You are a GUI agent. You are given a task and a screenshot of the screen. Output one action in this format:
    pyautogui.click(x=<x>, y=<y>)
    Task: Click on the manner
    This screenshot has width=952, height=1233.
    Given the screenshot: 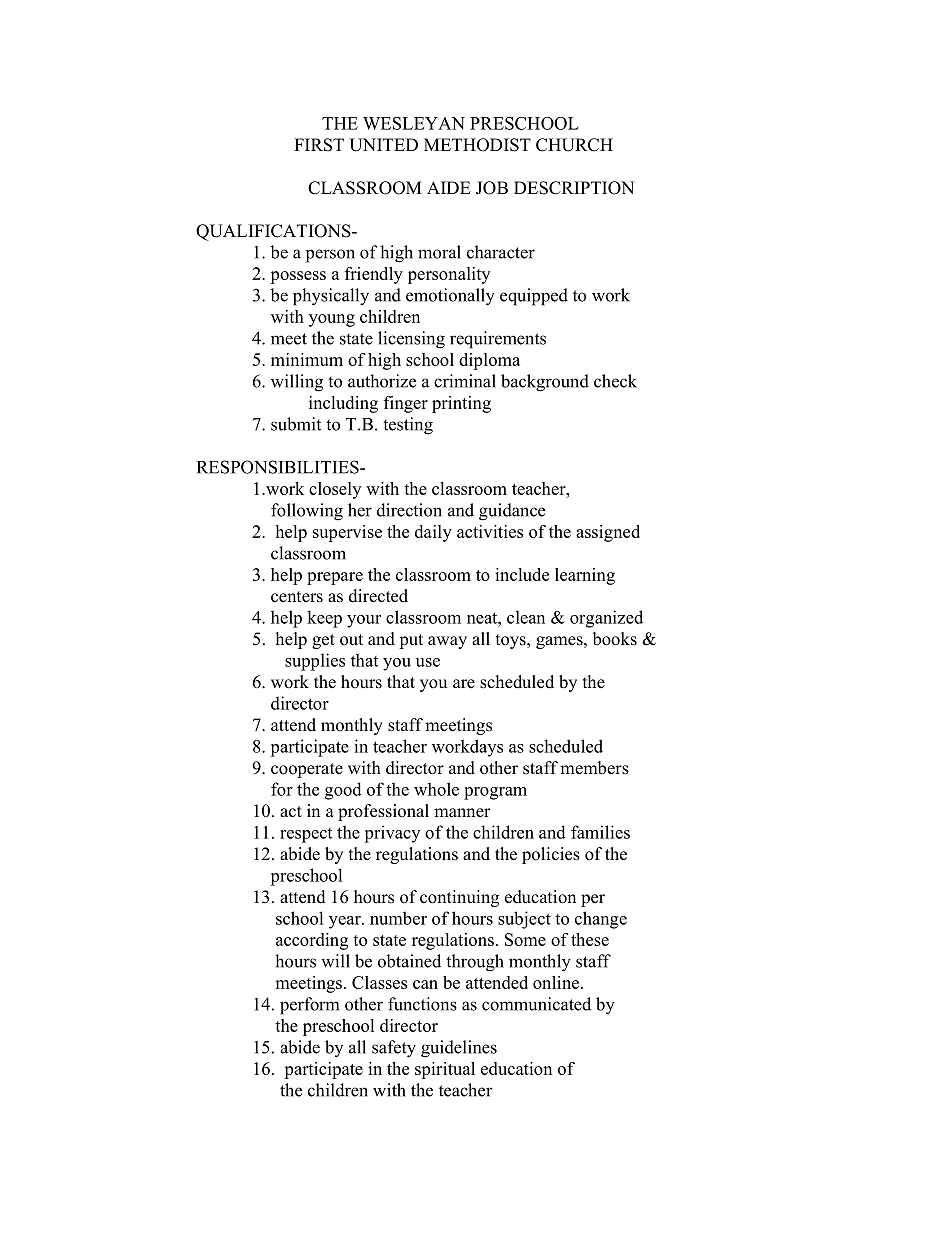 What is the action you would take?
    pyautogui.click(x=462, y=813)
